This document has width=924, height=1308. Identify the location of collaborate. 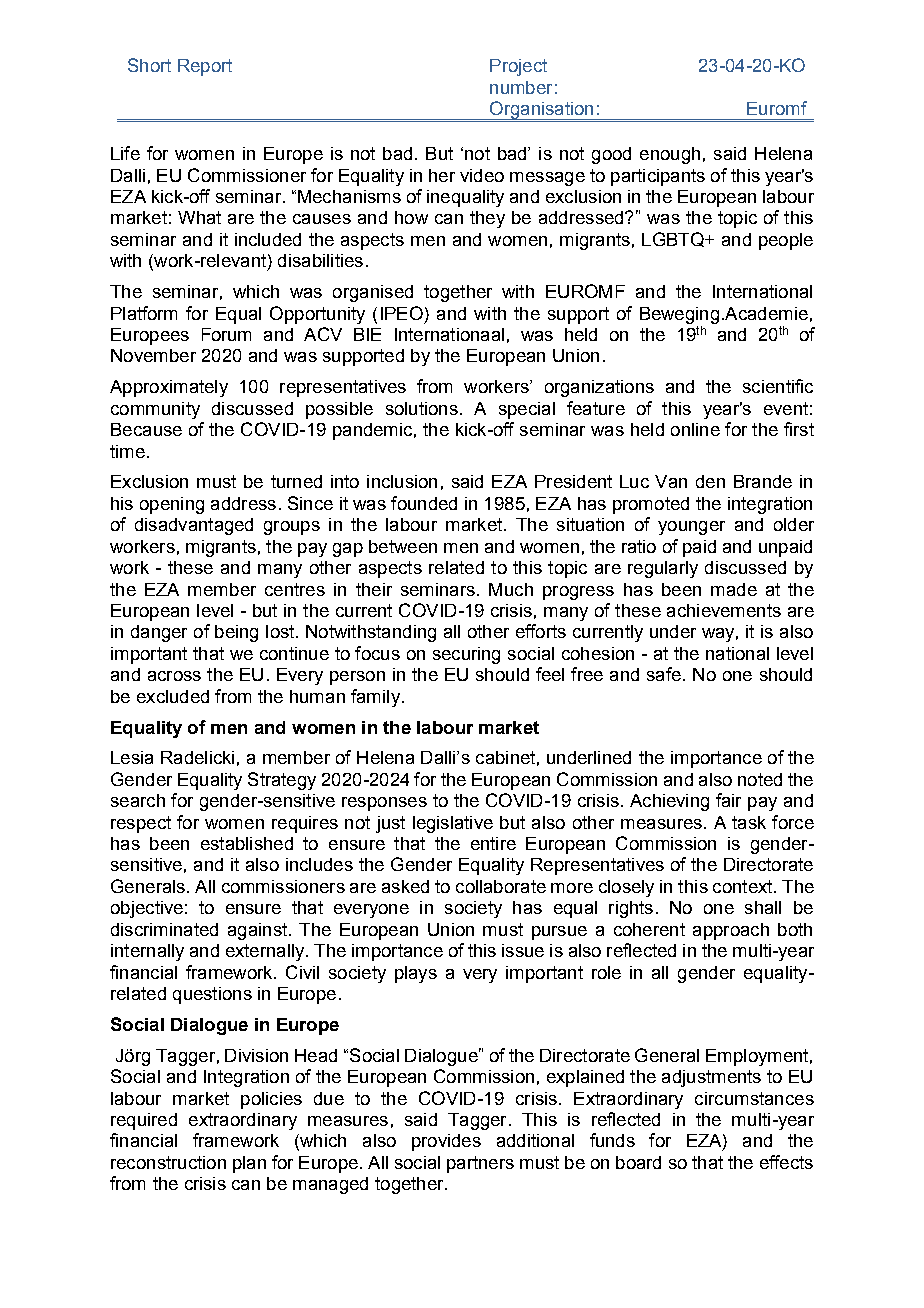
(501, 886).
